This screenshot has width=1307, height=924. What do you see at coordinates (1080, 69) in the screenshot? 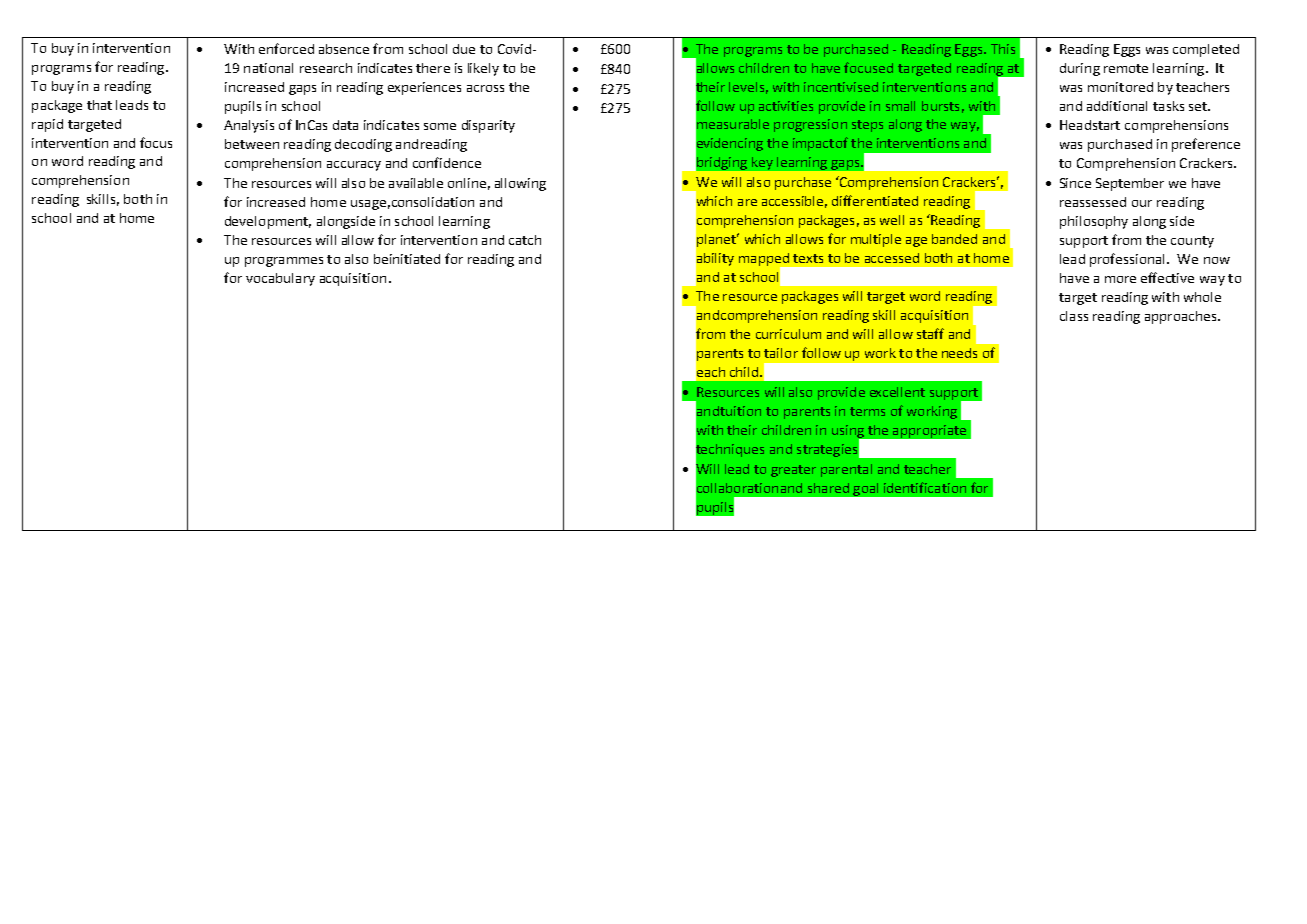
I see `during` at bounding box center [1080, 69].
